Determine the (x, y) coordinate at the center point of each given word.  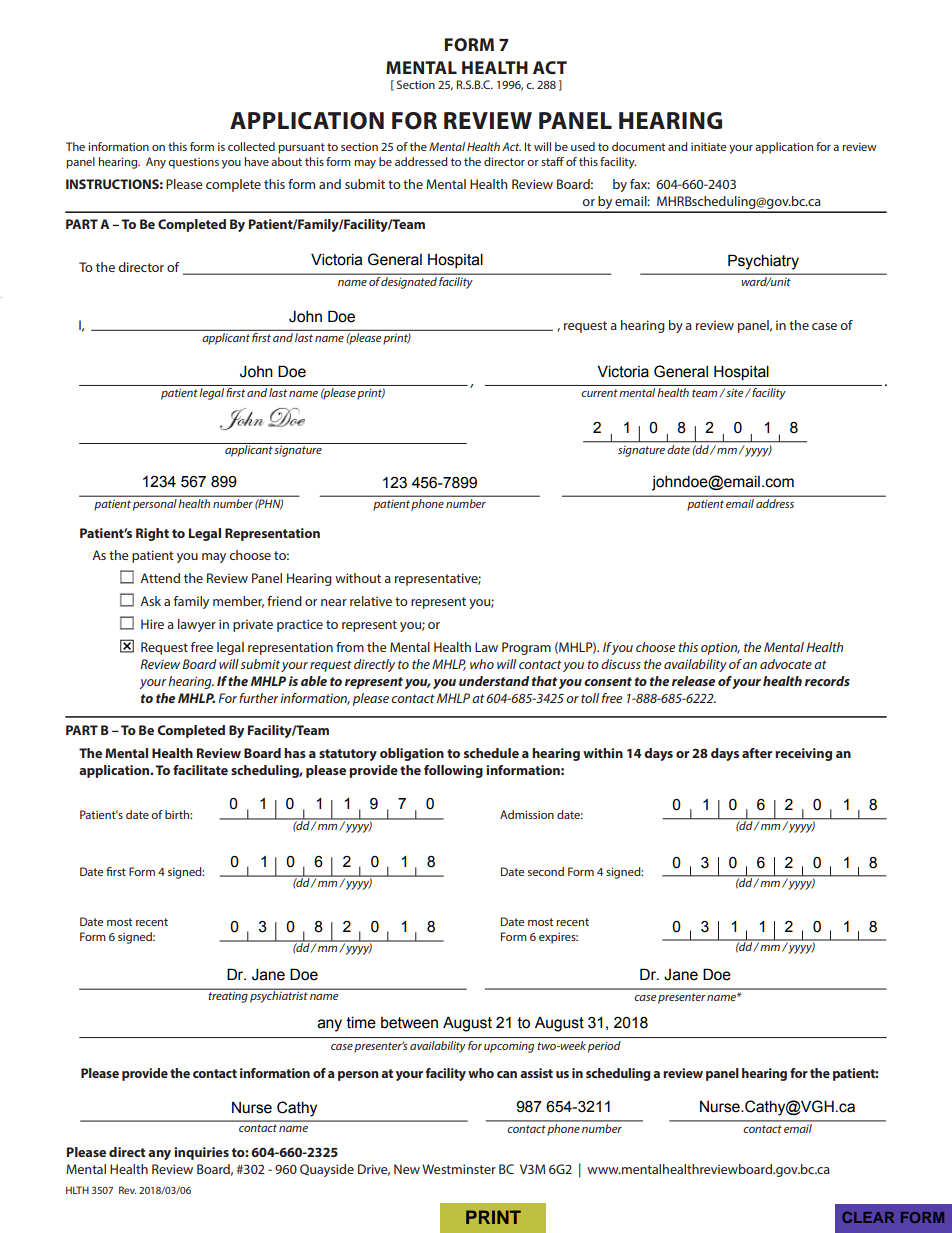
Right (152, 534)
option (720, 648)
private (253, 625)
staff (552, 161)
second (546, 871)
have (257, 161)
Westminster (459, 1169)
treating (228, 997)
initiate (708, 146)
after (757, 753)
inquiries (201, 1153)
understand (494, 681)
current (599, 393)
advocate (786, 664)
